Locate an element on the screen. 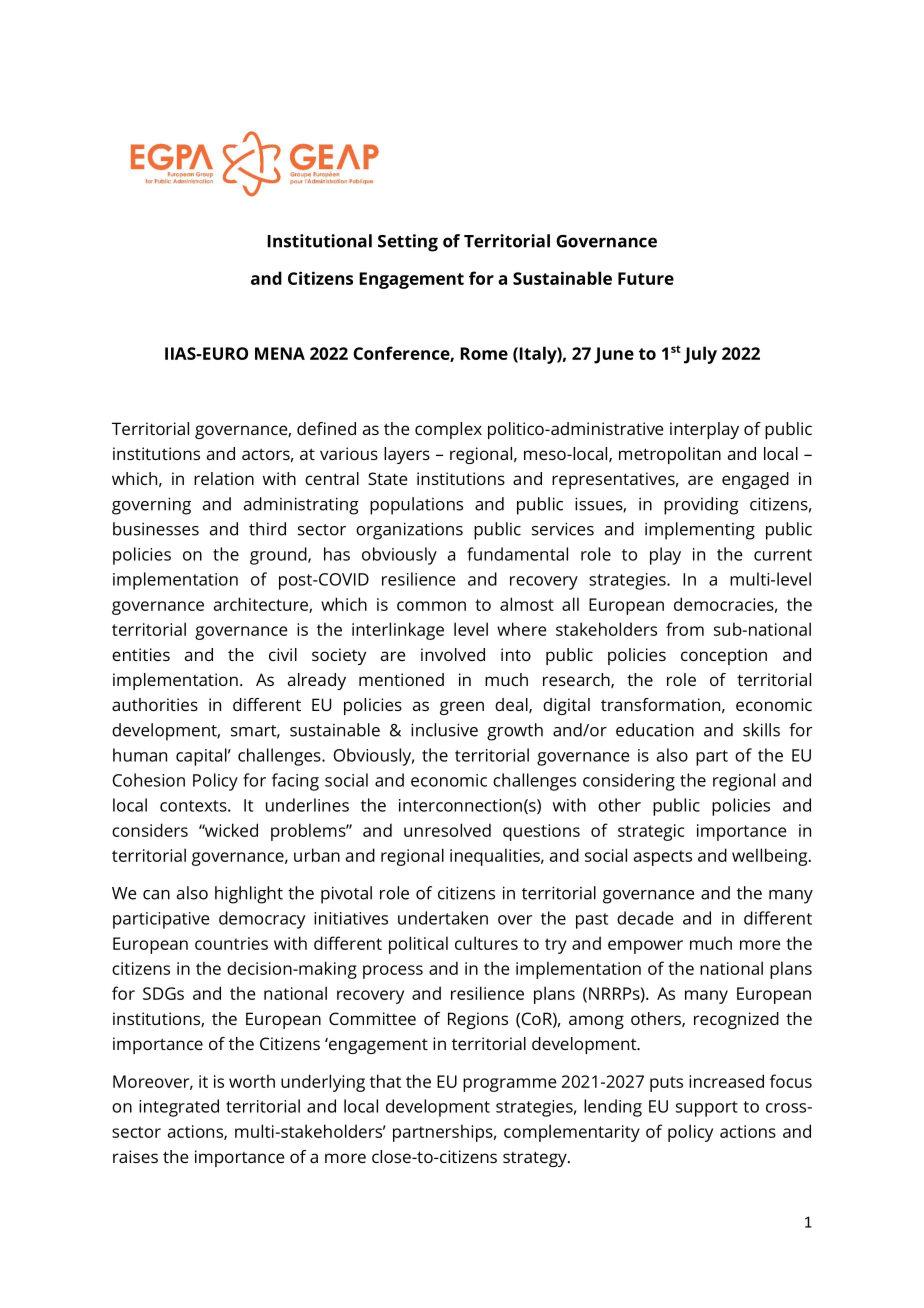  unresolved is located at coordinates (447, 830).
